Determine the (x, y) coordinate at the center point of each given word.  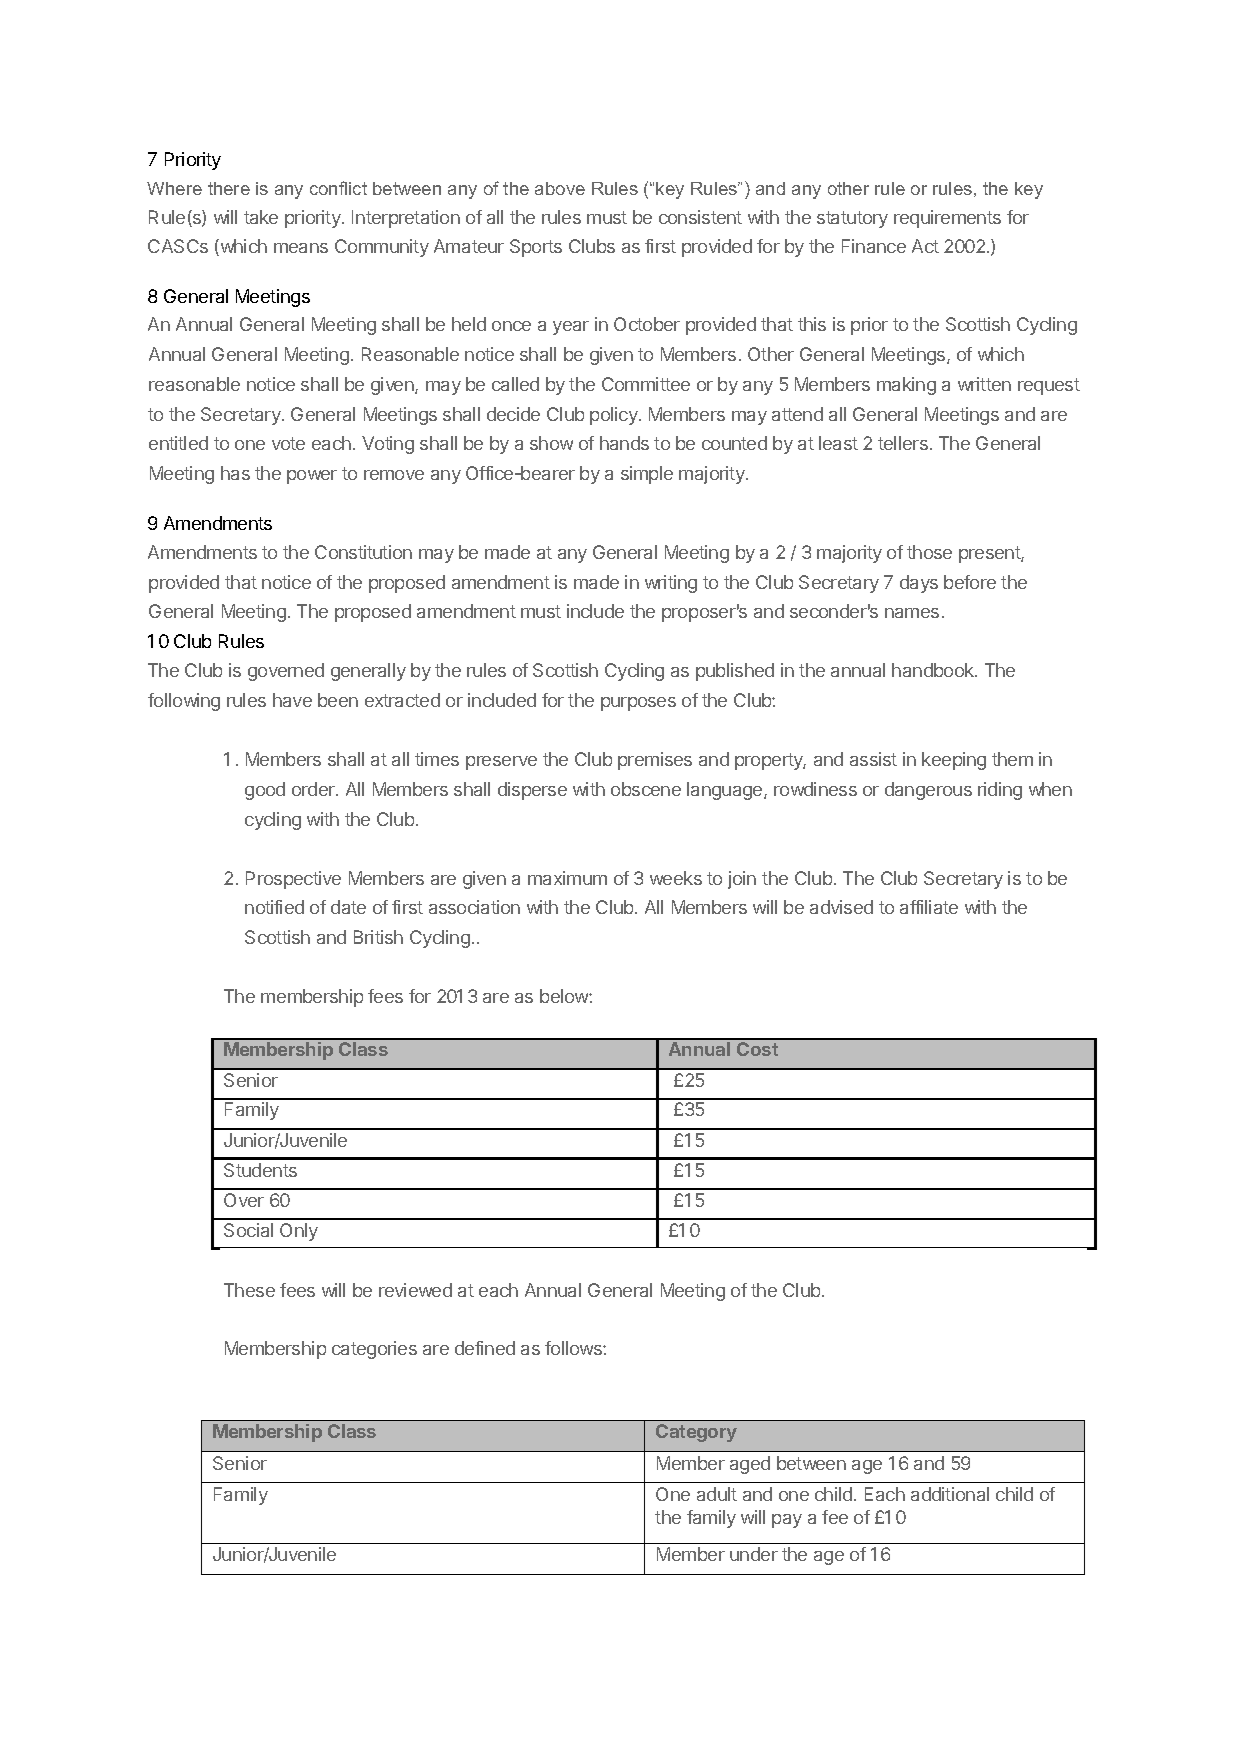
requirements (947, 219)
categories (374, 1350)
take (261, 217)
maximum (567, 878)
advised (841, 907)
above (560, 188)
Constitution (363, 552)
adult (717, 1494)
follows (574, 1348)
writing (671, 584)
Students (260, 1170)
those (929, 552)
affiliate (929, 907)
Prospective (293, 880)
